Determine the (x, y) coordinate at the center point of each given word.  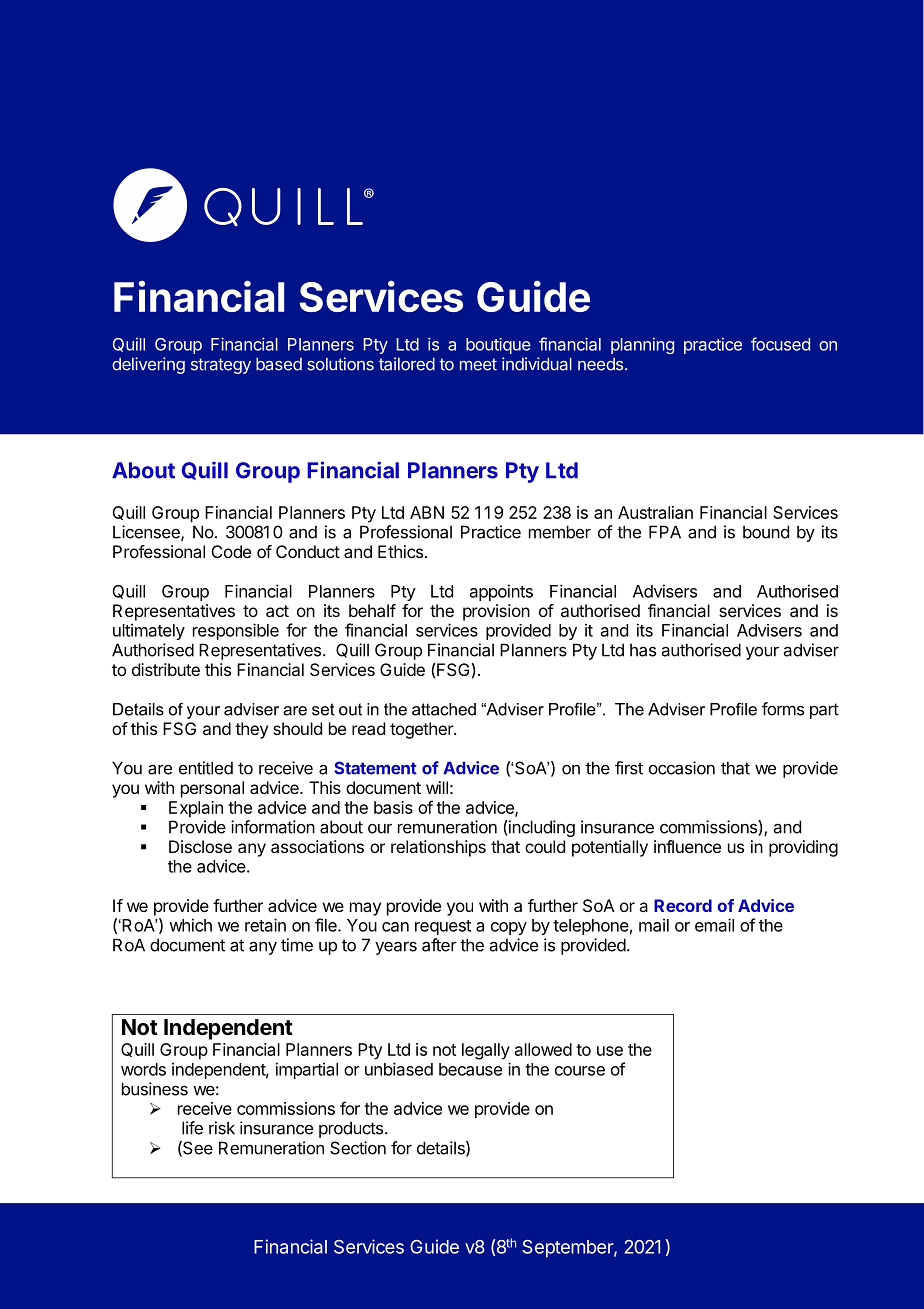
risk (222, 1128)
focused (780, 344)
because (470, 1069)
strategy (221, 366)
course (580, 1071)
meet (478, 364)
